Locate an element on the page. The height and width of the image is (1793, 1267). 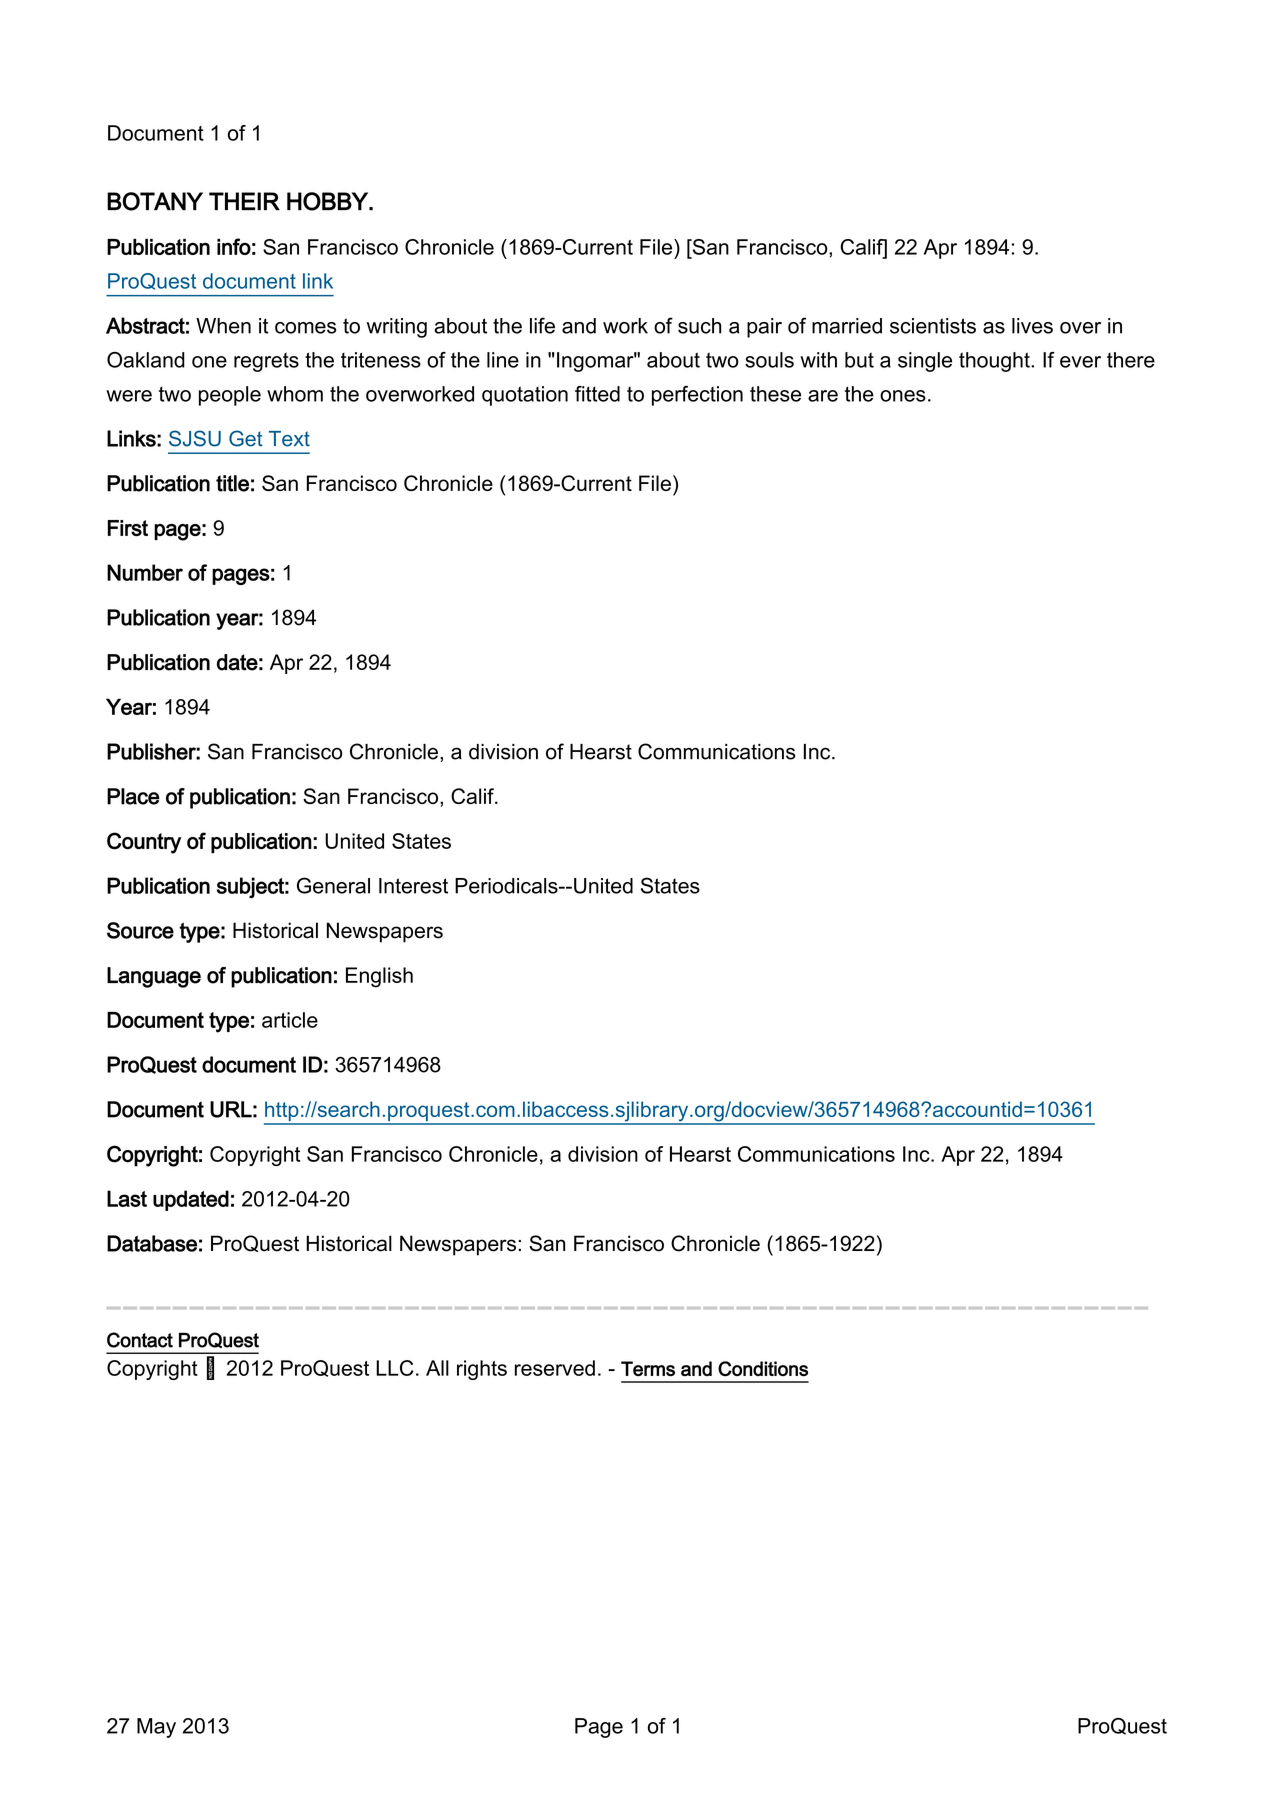
info is located at coordinates (234, 246).
